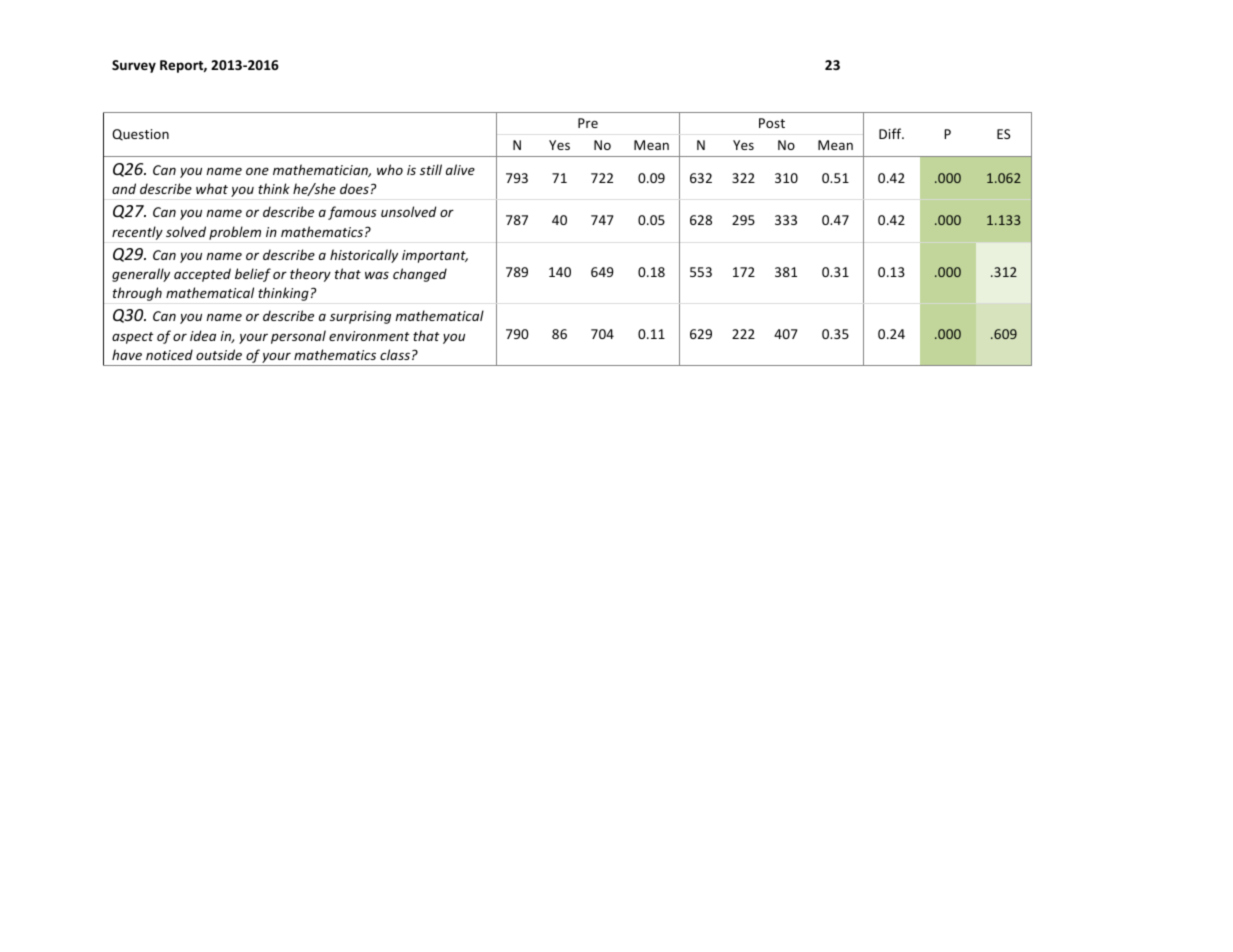 The image size is (1233, 952). I want to click on alive, so click(460, 169).
